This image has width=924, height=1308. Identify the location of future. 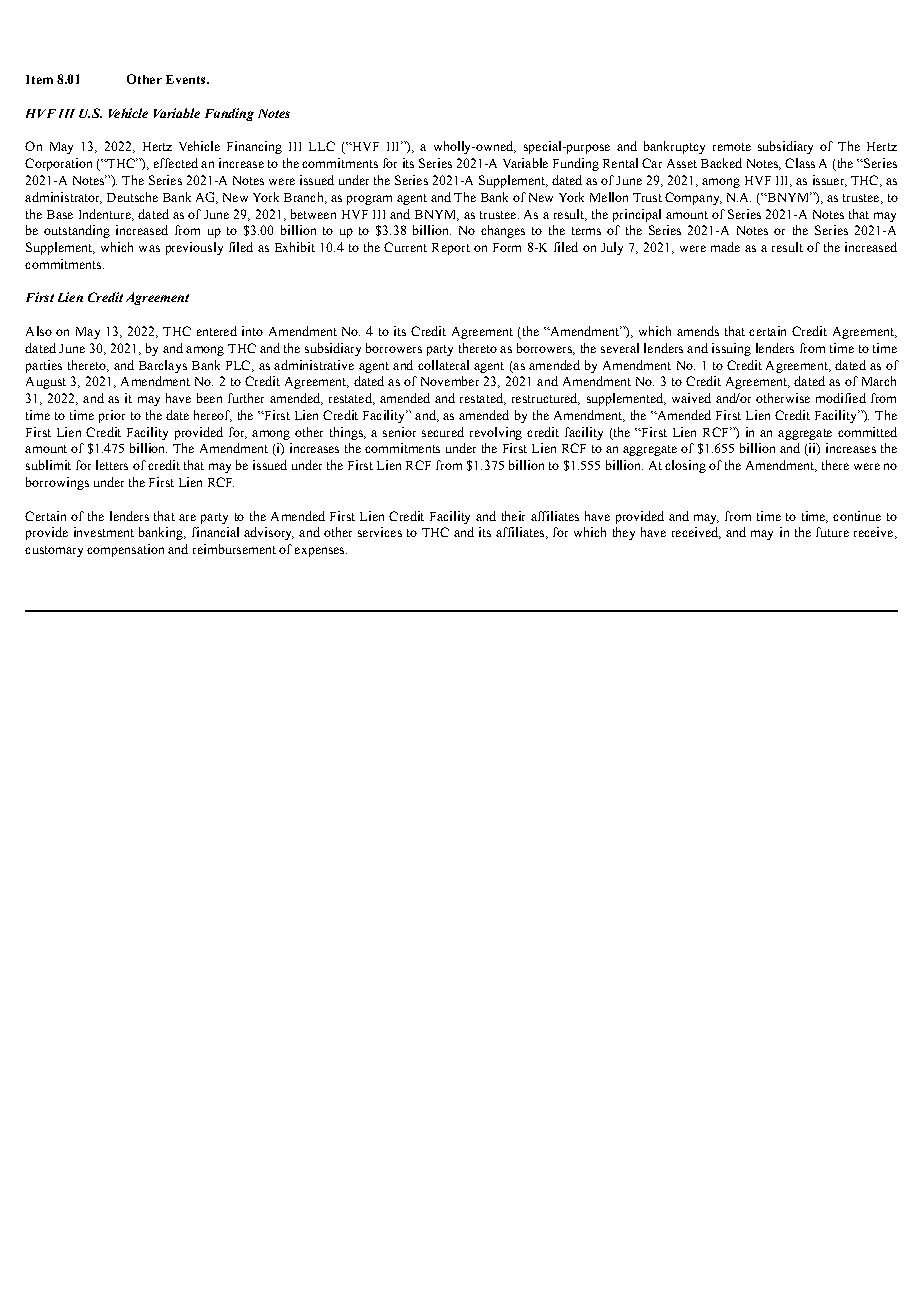
(832, 532).
